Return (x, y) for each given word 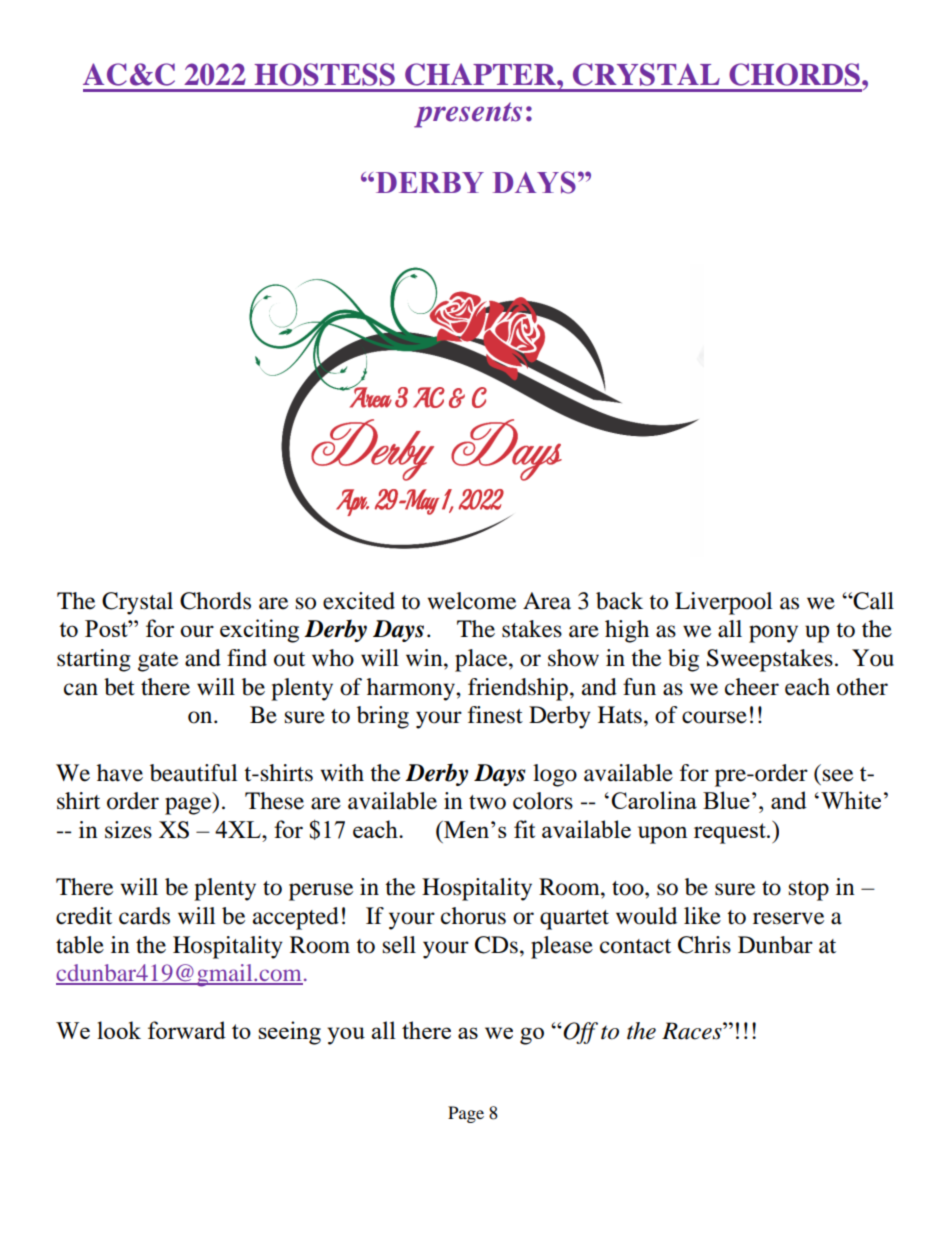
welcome (471, 601)
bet (119, 687)
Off (580, 1033)
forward (187, 1030)
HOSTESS (324, 74)
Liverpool (723, 603)
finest (495, 715)
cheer (752, 687)
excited (359, 601)
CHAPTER (481, 74)
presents (468, 115)
